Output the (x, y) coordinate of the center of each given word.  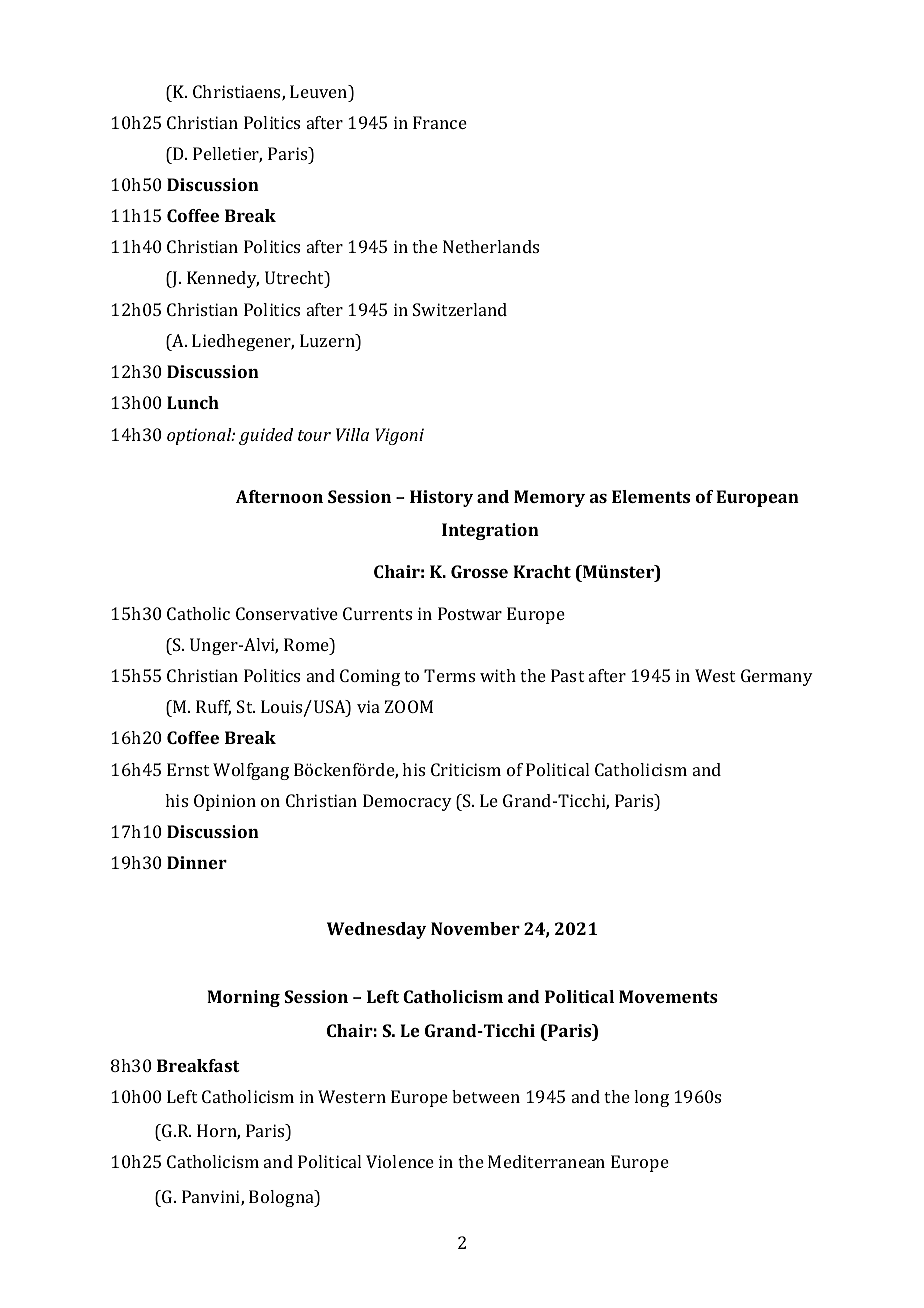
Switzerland (460, 309)
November (475, 928)
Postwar (470, 613)
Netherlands (491, 246)
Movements (668, 996)
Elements (651, 496)
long (651, 1098)
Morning (243, 998)
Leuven (320, 91)
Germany (777, 677)
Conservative (287, 613)
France (440, 122)
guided (266, 436)
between (486, 1096)
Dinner (197, 862)
